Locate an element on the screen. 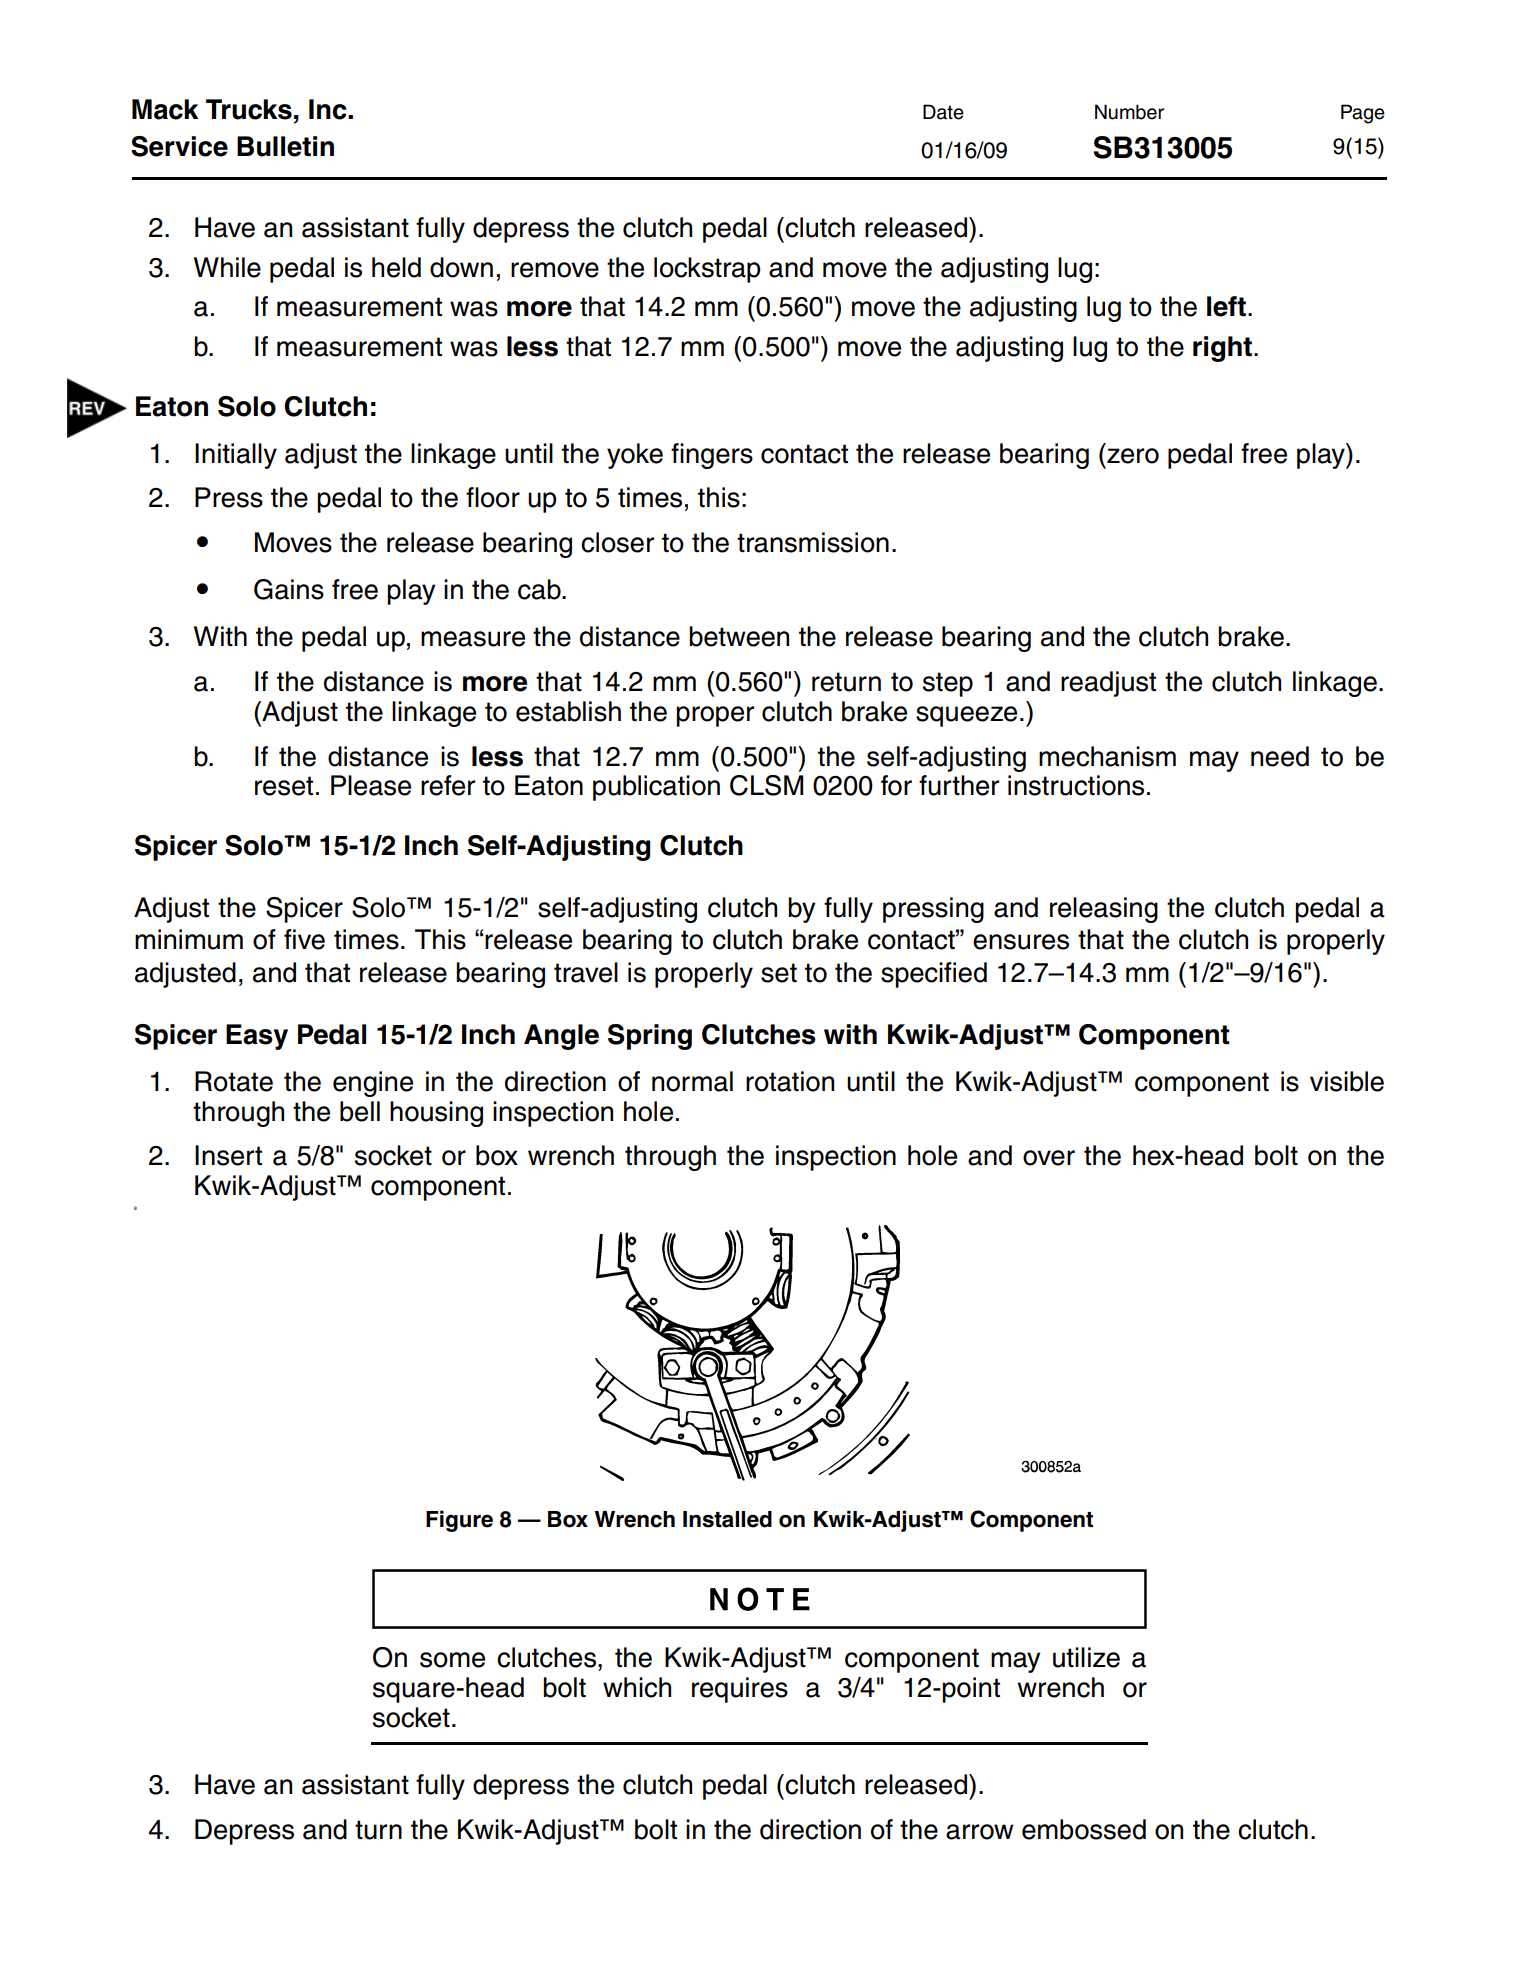  some is located at coordinates (452, 1660).
